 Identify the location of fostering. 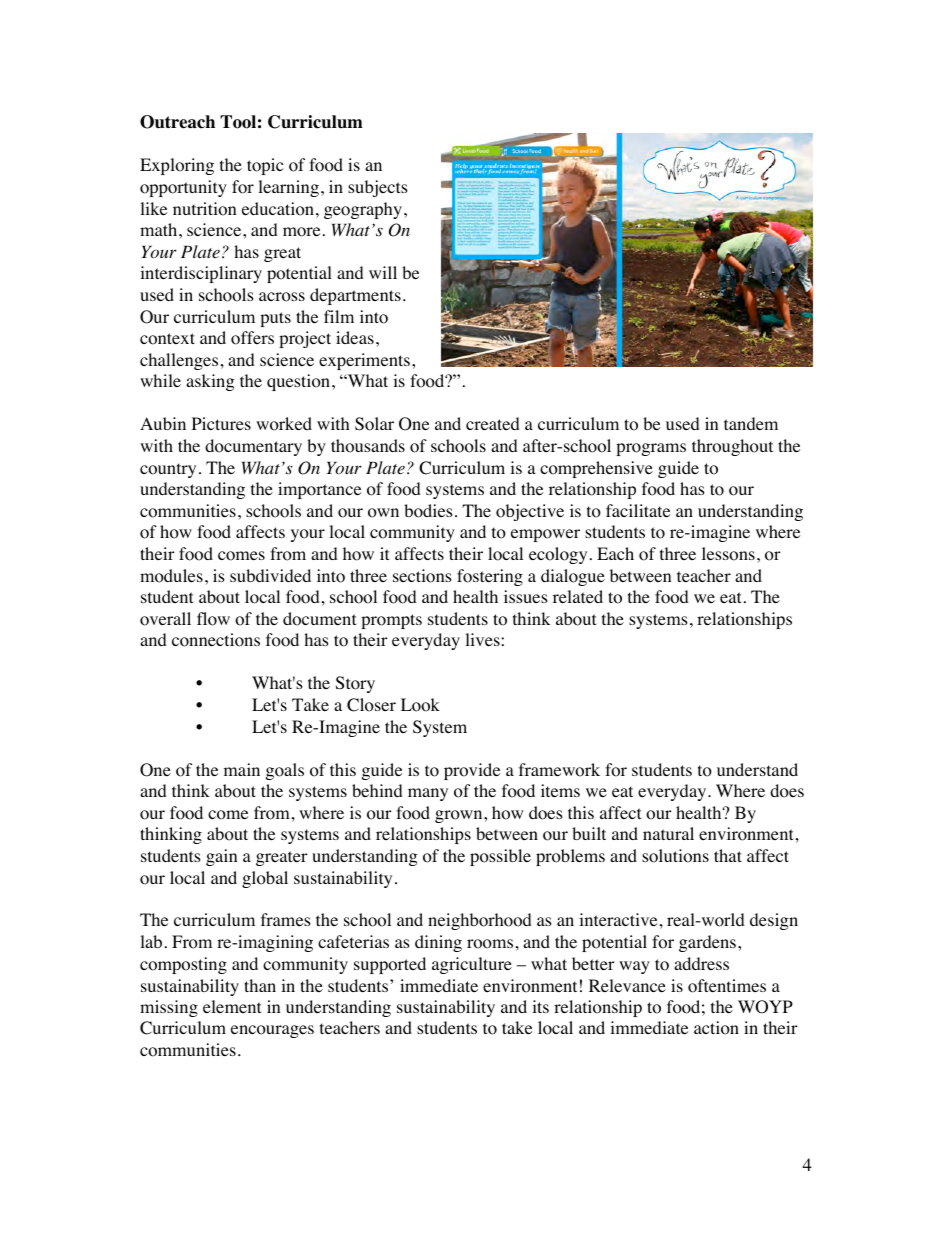
(490, 577).
